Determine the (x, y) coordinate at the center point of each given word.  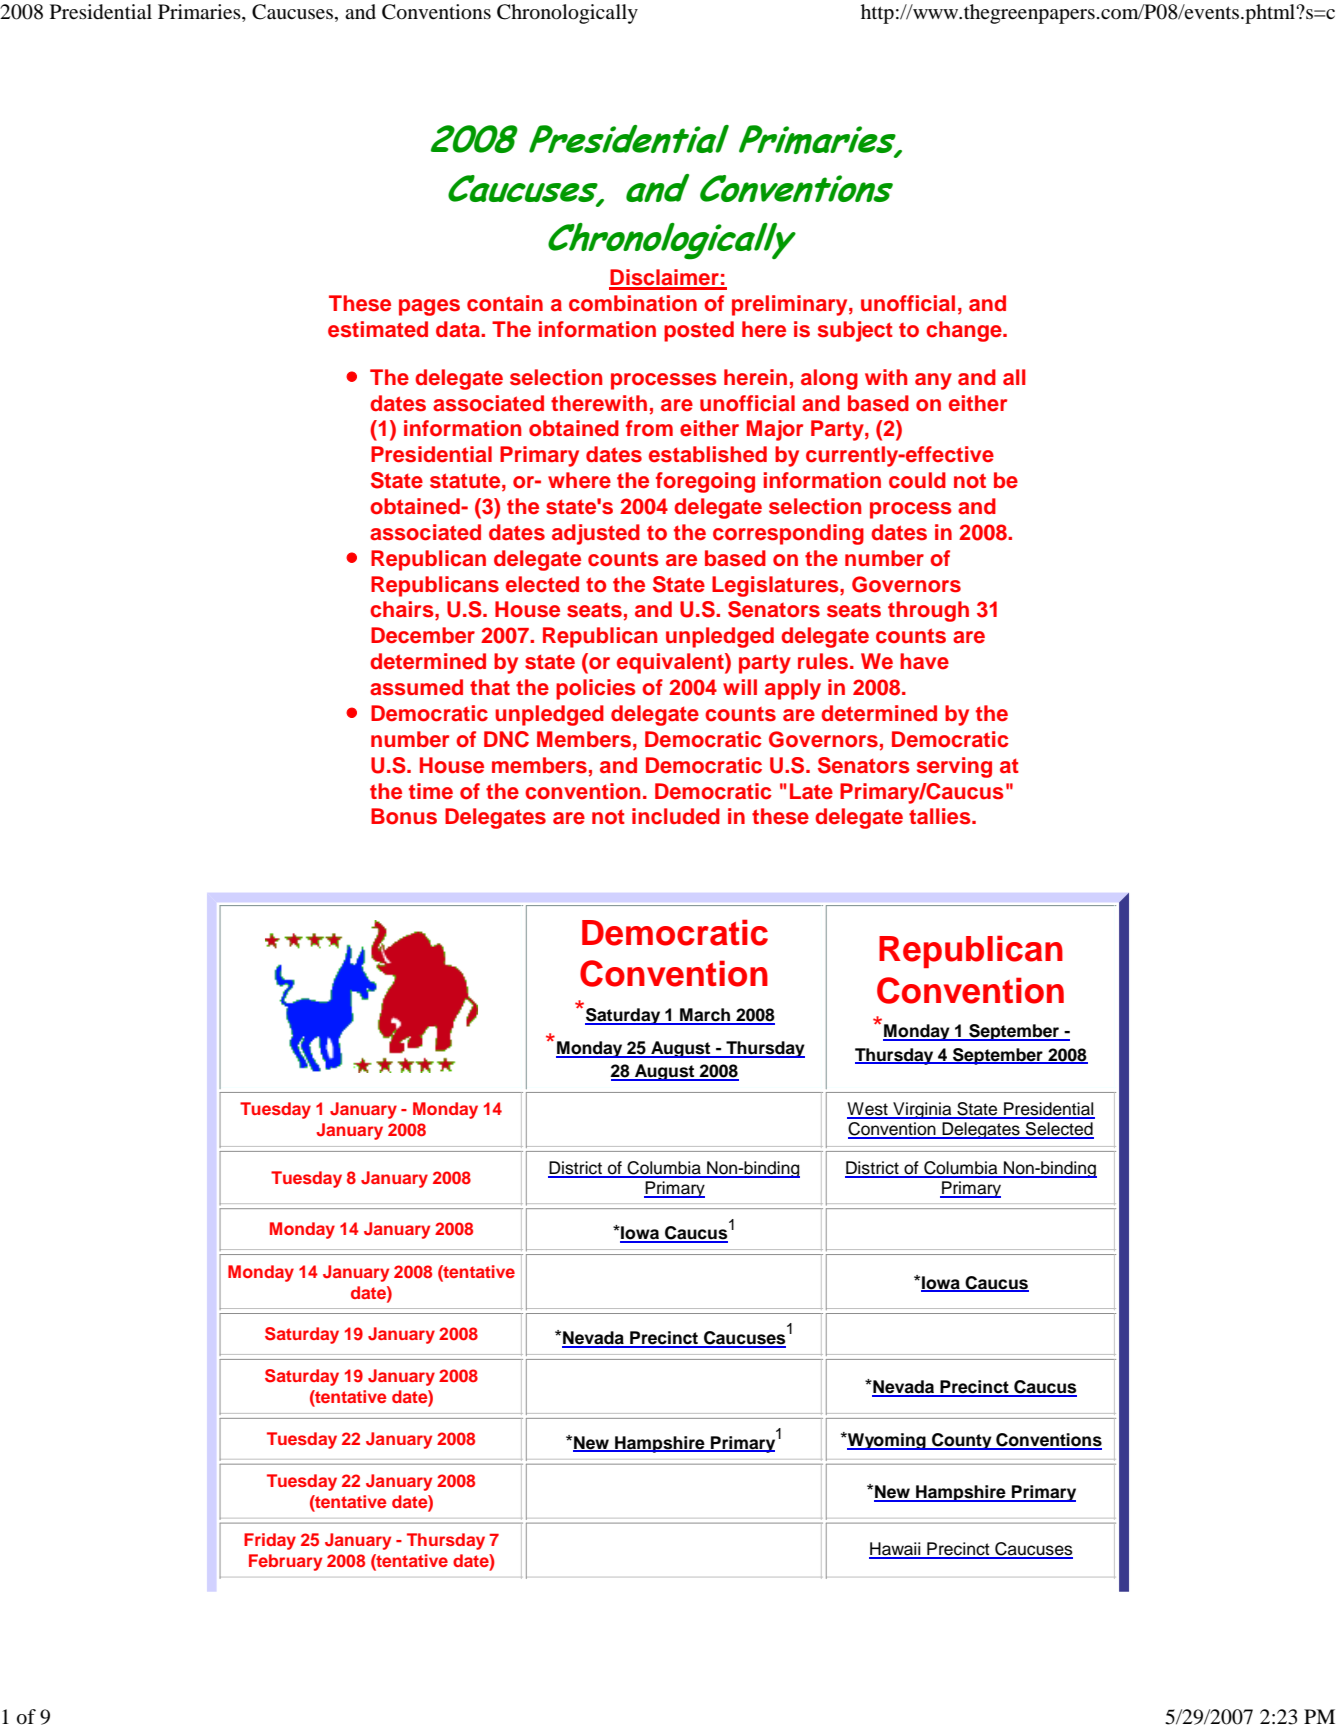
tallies (941, 816)
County (962, 1441)
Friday (270, 1541)
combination (633, 303)
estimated (378, 329)
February (285, 1562)
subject (855, 331)
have (924, 661)
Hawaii (896, 1550)
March (705, 1016)
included (676, 816)
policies (596, 689)
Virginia (922, 1110)
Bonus (404, 816)
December (423, 635)
